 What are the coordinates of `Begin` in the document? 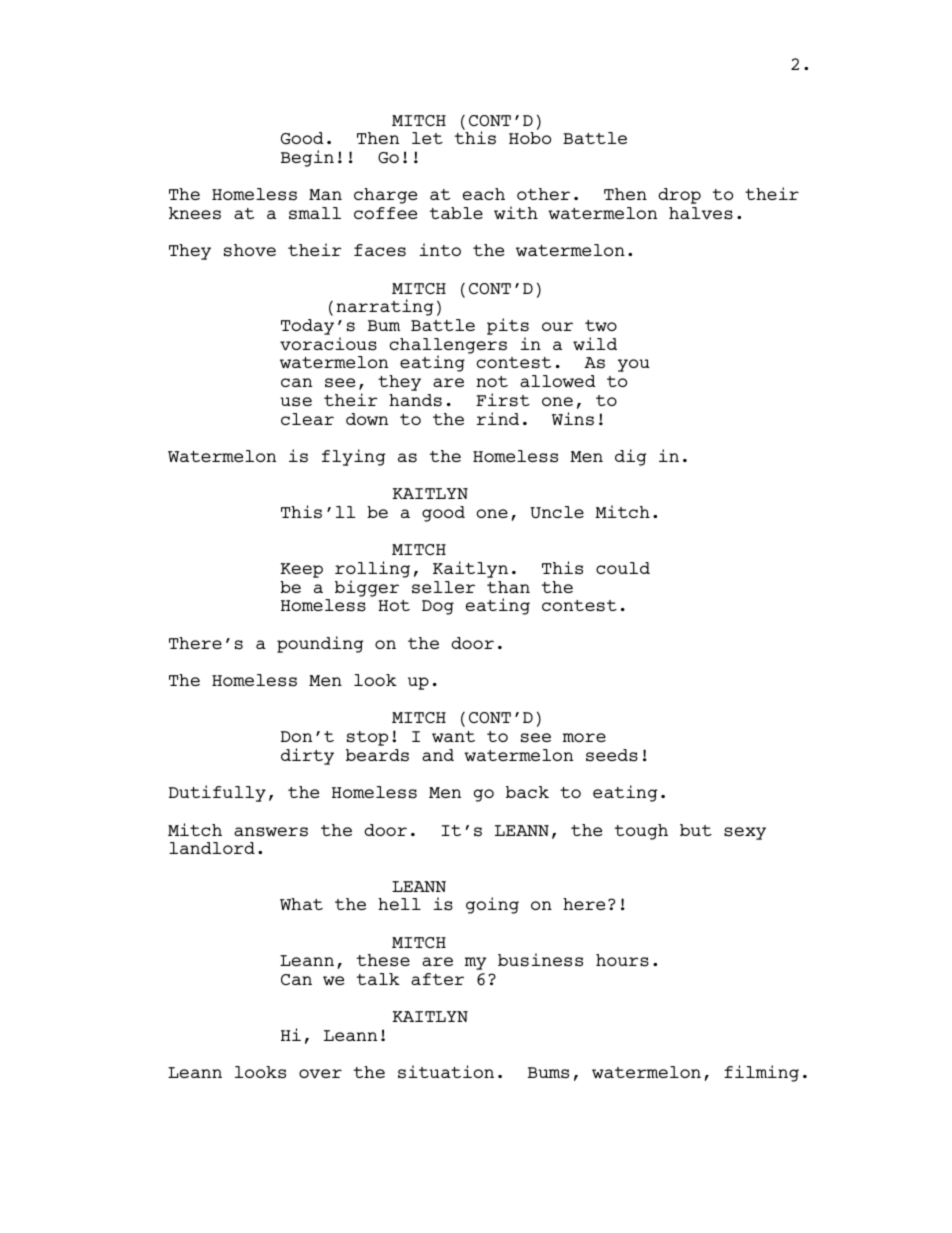 It's located at (307, 158).
